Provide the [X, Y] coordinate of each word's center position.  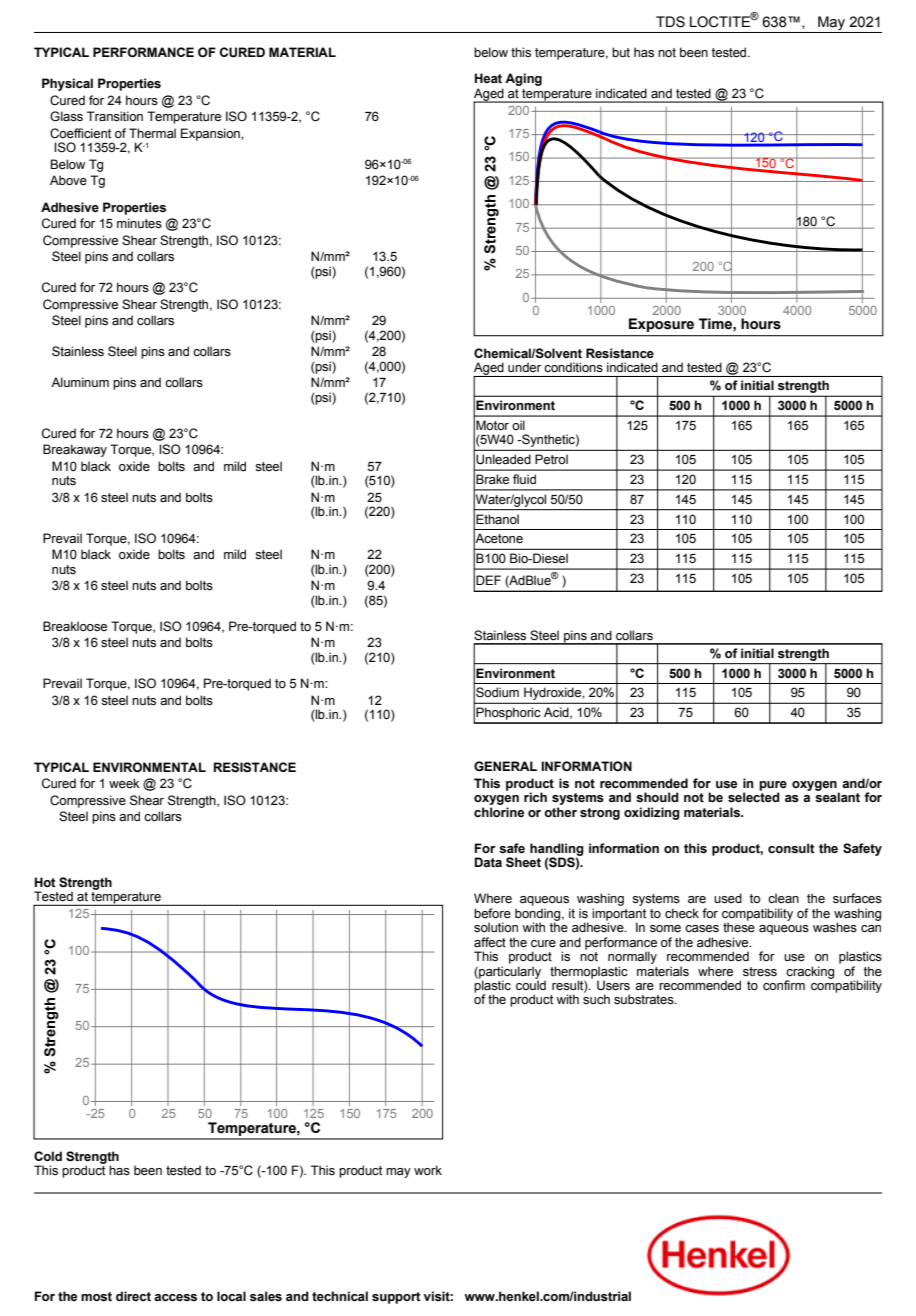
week [124, 783]
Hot [45, 882]
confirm [784, 985]
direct [133, 1296]
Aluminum [80, 382]
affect [490, 942]
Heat [488, 78]
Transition [115, 116]
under [524, 367]
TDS [670, 22]
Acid [557, 713]
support [396, 1298]
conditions [574, 367]
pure [773, 787]
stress [760, 972]
